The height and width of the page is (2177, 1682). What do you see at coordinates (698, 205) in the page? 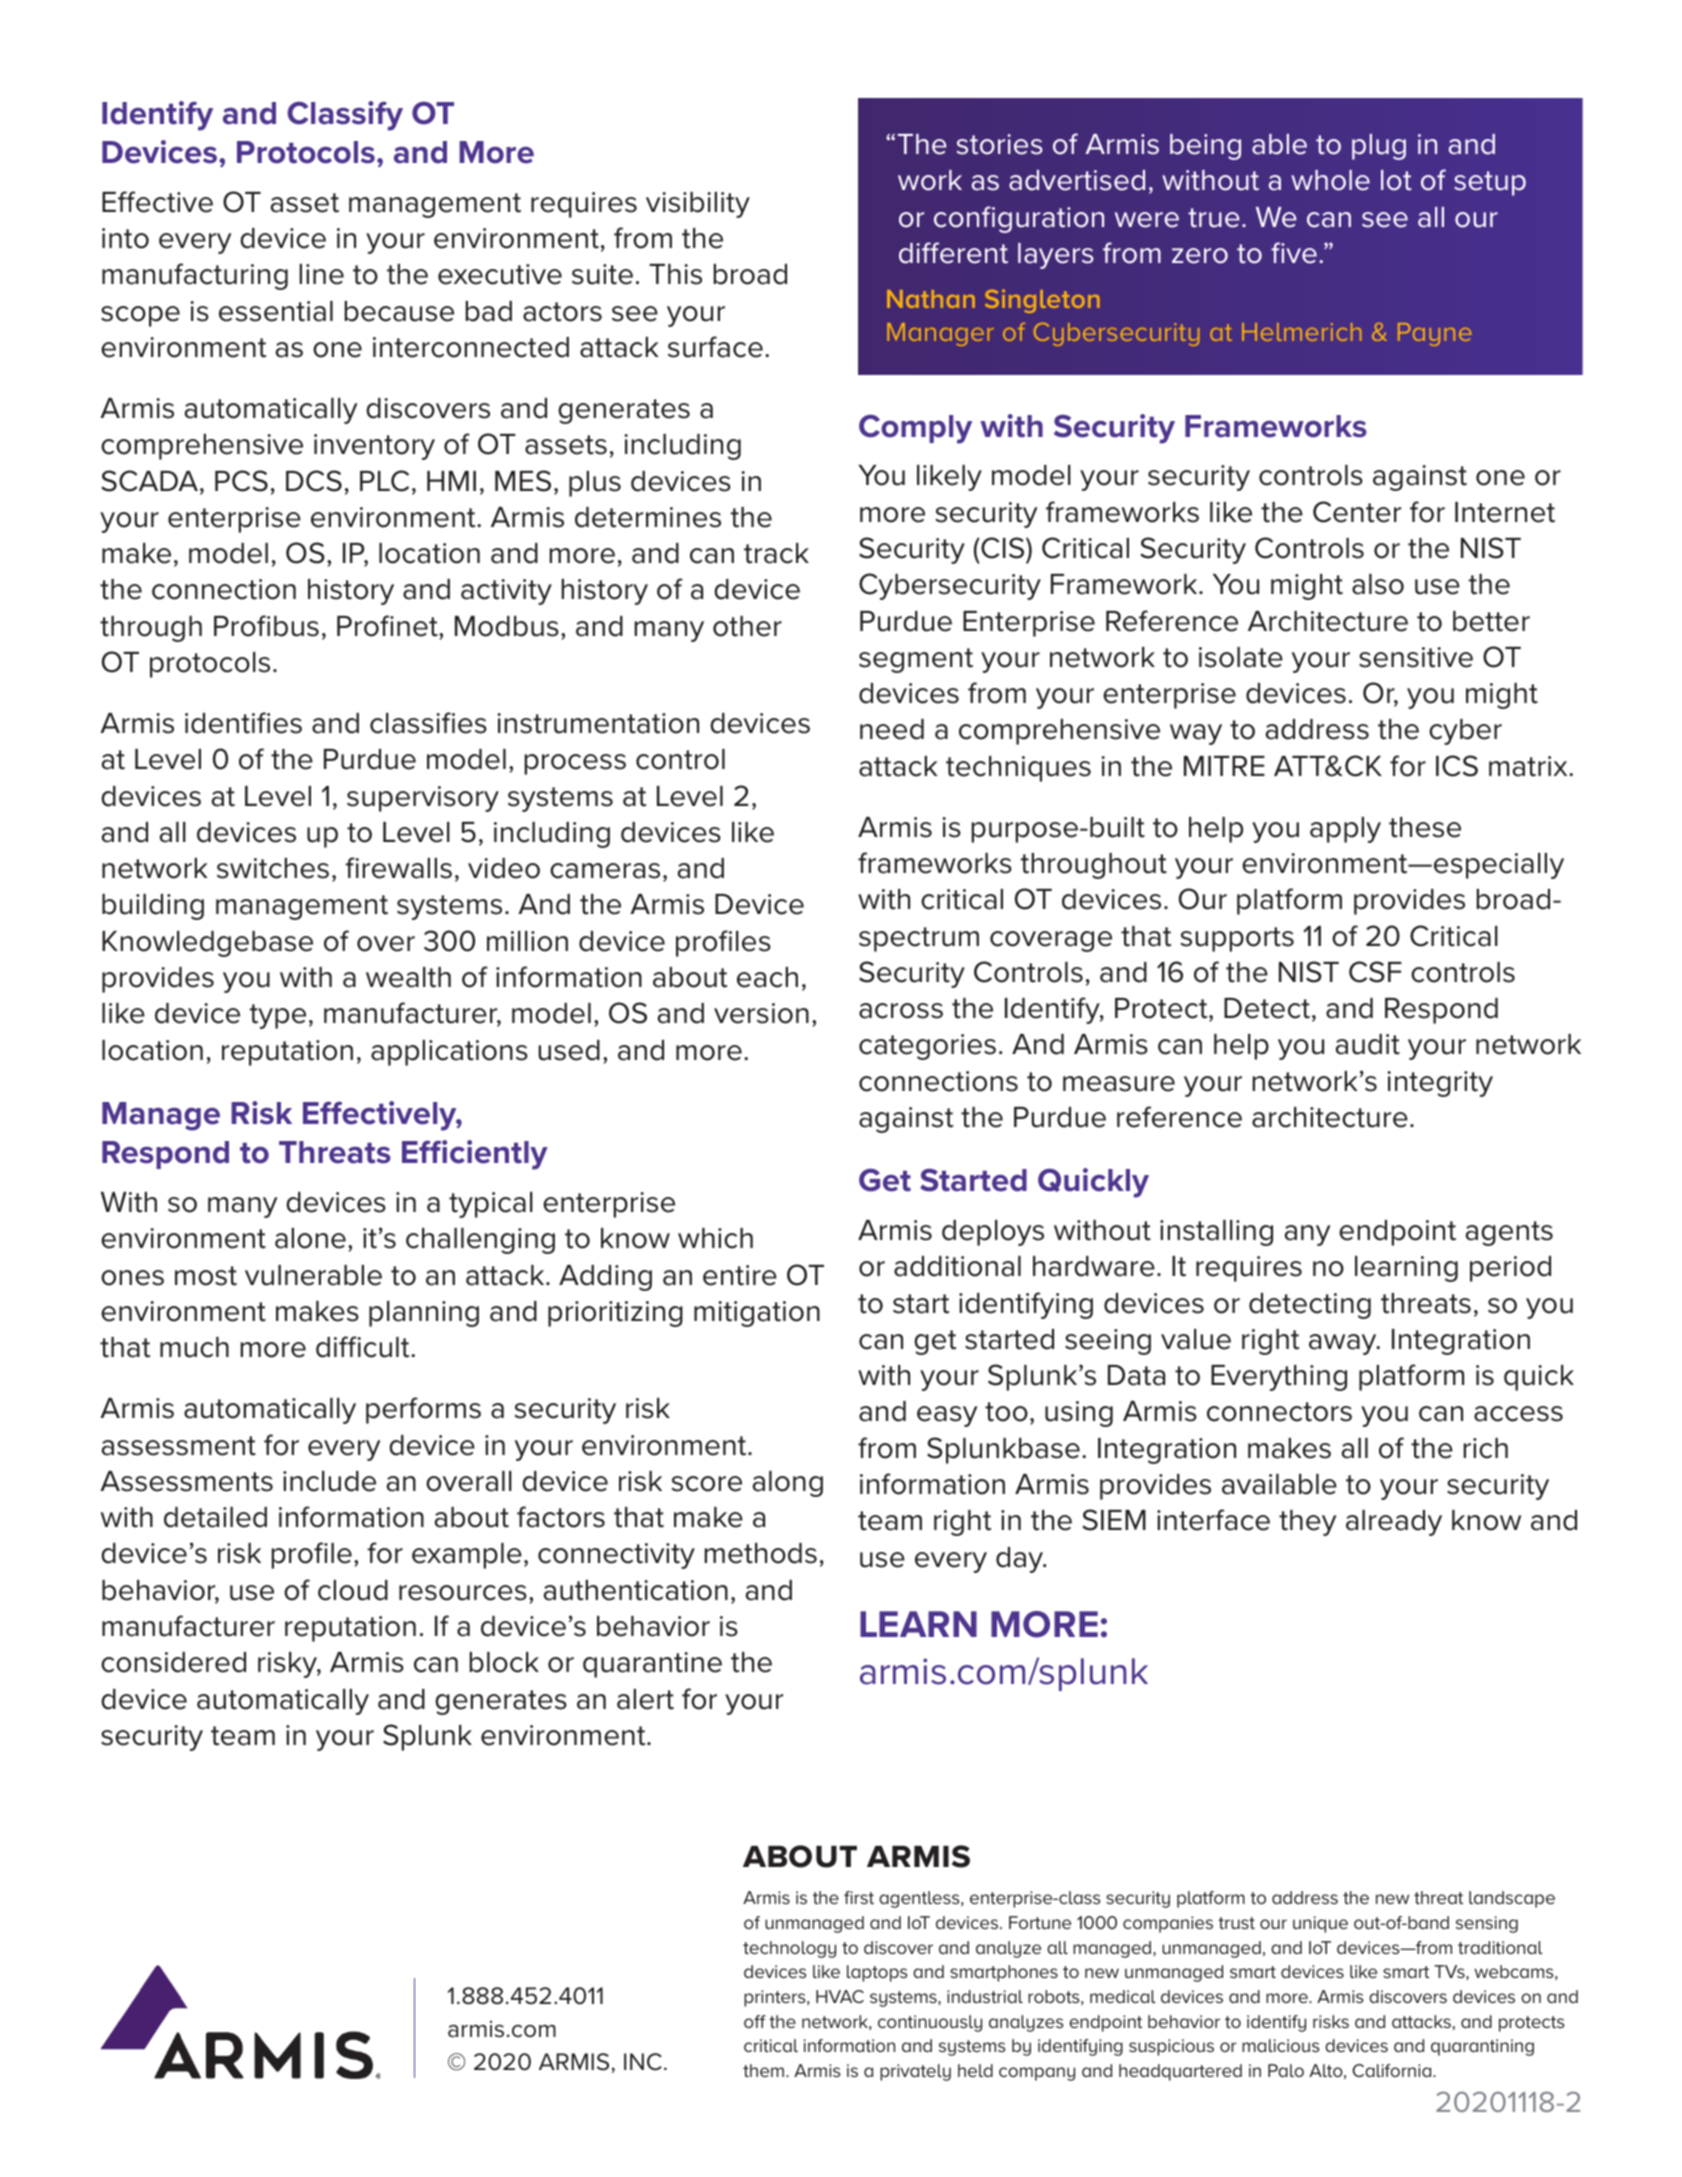
I see `visibility` at bounding box center [698, 205].
